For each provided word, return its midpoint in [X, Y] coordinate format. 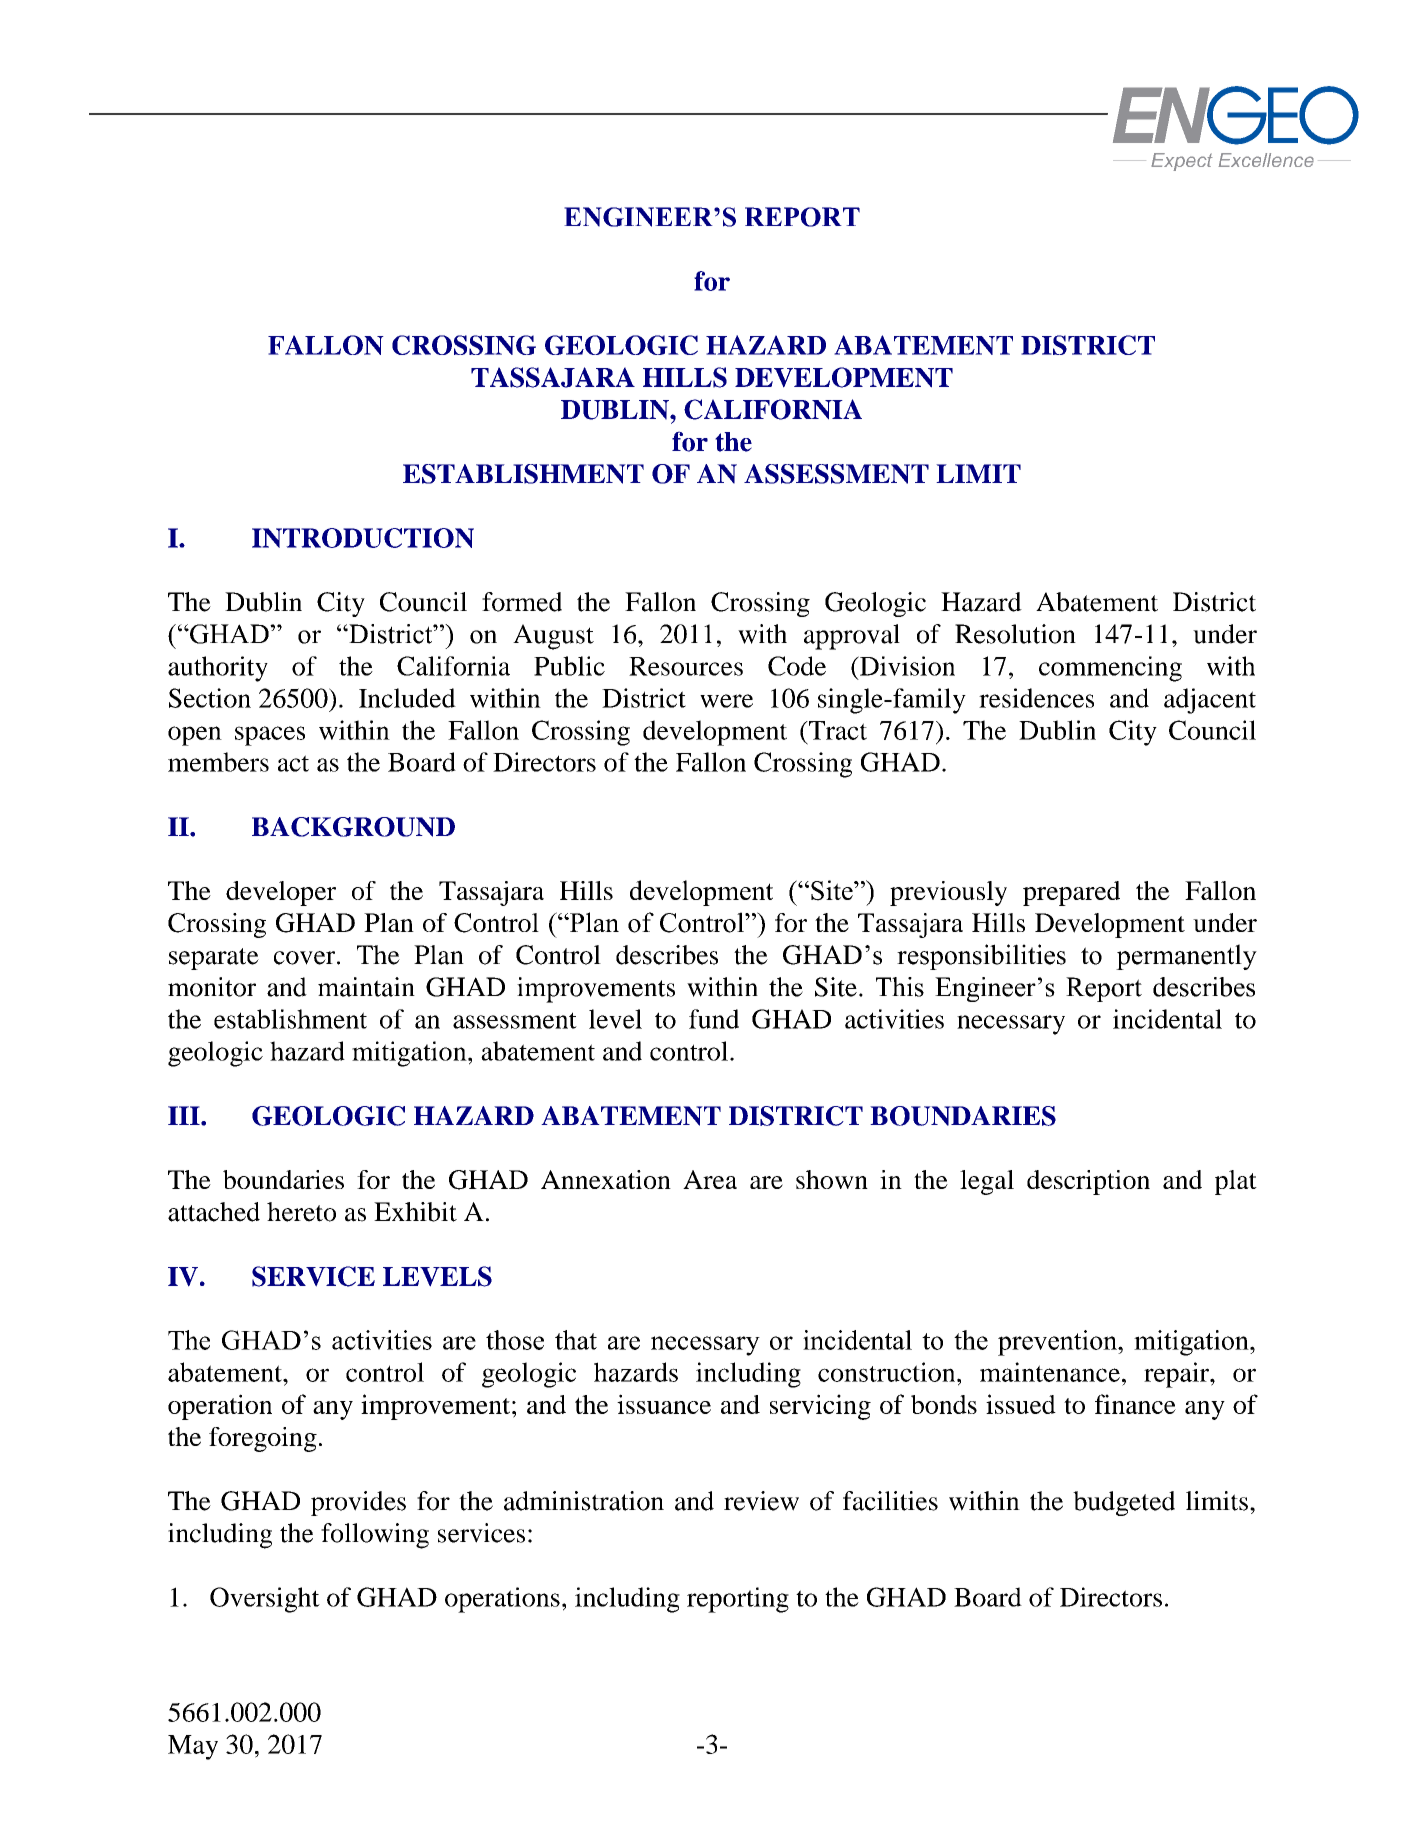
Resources [686, 666]
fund [714, 1019]
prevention [1059, 1343]
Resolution [1015, 634]
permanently [1186, 957]
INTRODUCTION [363, 538]
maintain [366, 987]
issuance [664, 1404]
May [193, 1747]
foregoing [263, 1439]
